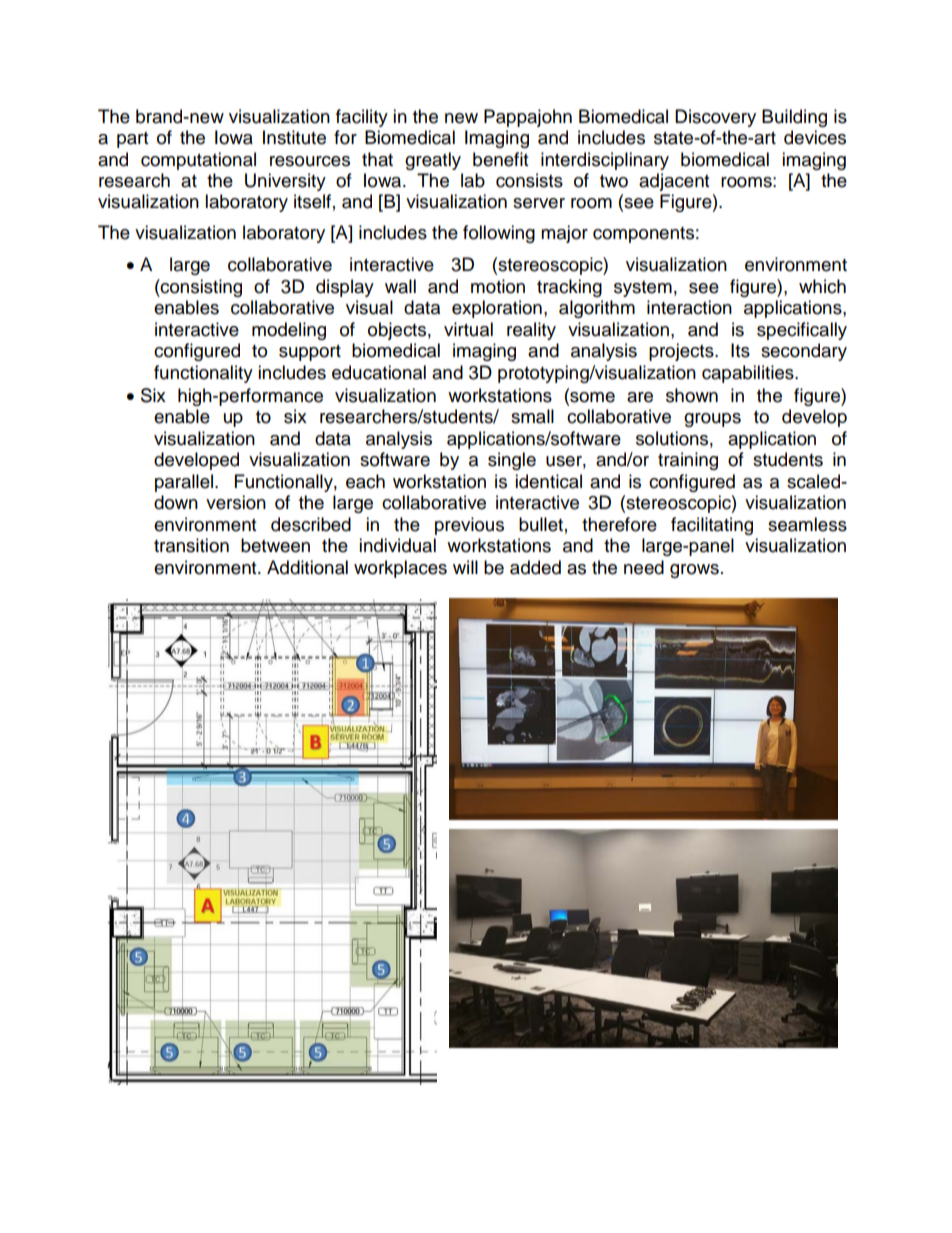 This screenshot has width=952, height=1233. Describe the element at coordinates (688, 461) in the screenshot. I see `training` at that location.
